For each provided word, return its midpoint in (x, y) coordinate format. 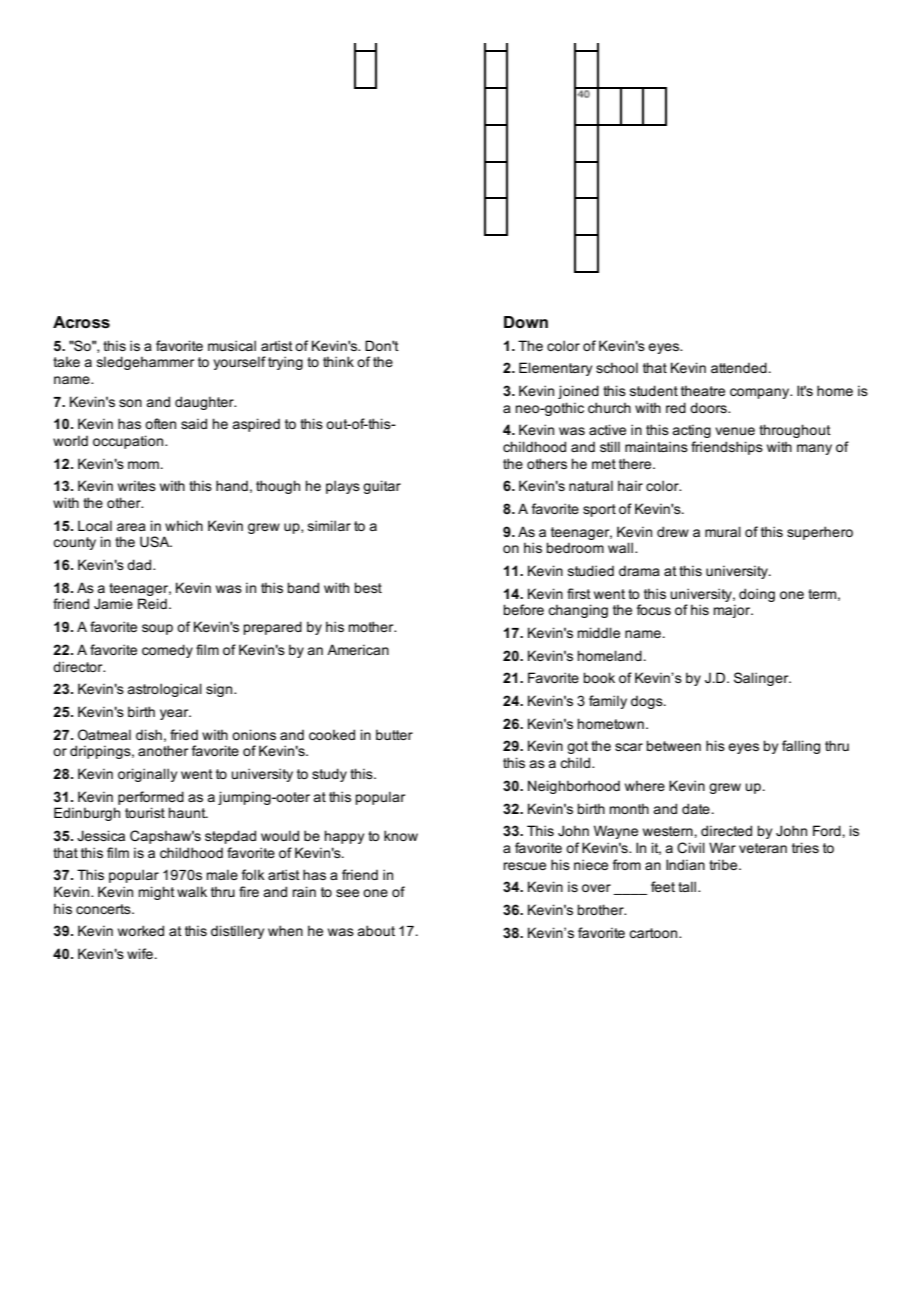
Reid (152, 603)
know (401, 835)
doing (757, 595)
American (358, 649)
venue (735, 431)
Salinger (762, 679)
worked (141, 930)
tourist (145, 812)
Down (526, 322)
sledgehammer (145, 363)
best (368, 587)
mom (143, 465)
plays (343, 487)
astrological (164, 690)
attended (739, 367)
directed (726, 830)
